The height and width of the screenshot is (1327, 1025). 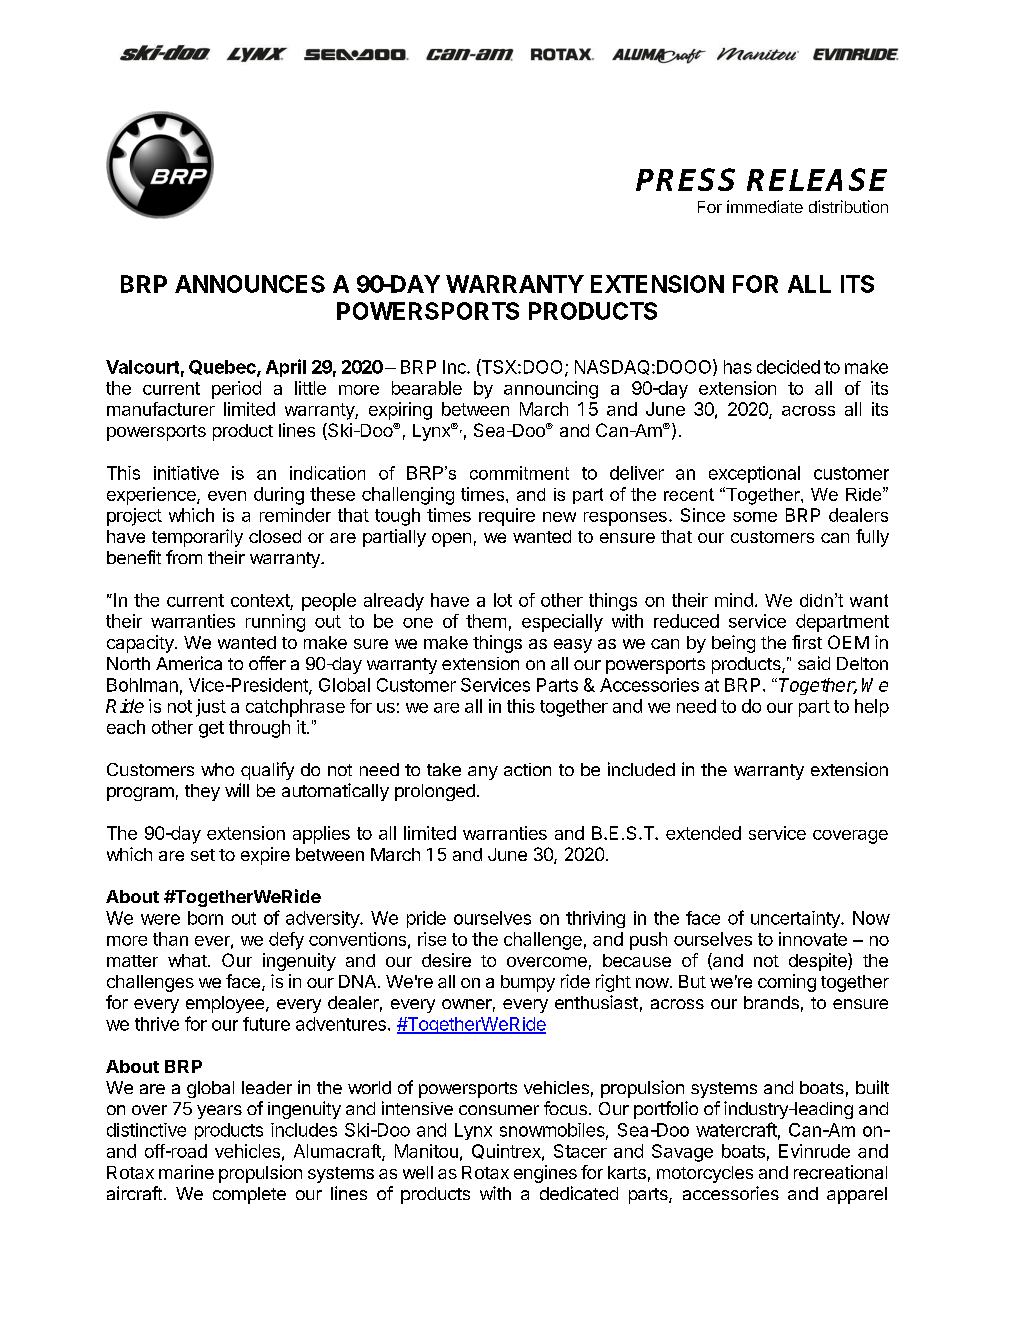 What do you see at coordinates (186, 473) in the screenshot?
I see `initiative` at bounding box center [186, 473].
